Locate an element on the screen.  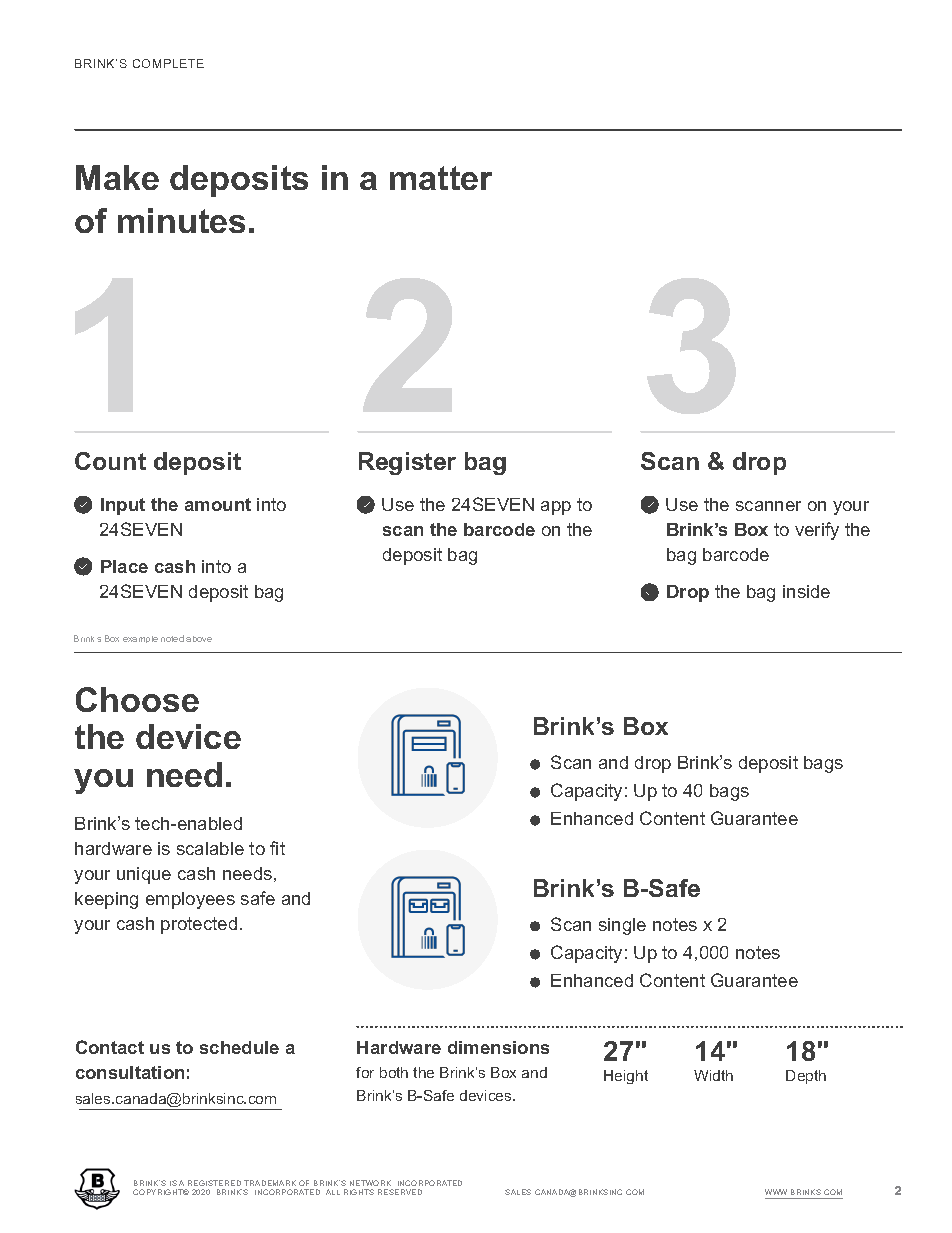
Width is located at coordinates (713, 1075).
